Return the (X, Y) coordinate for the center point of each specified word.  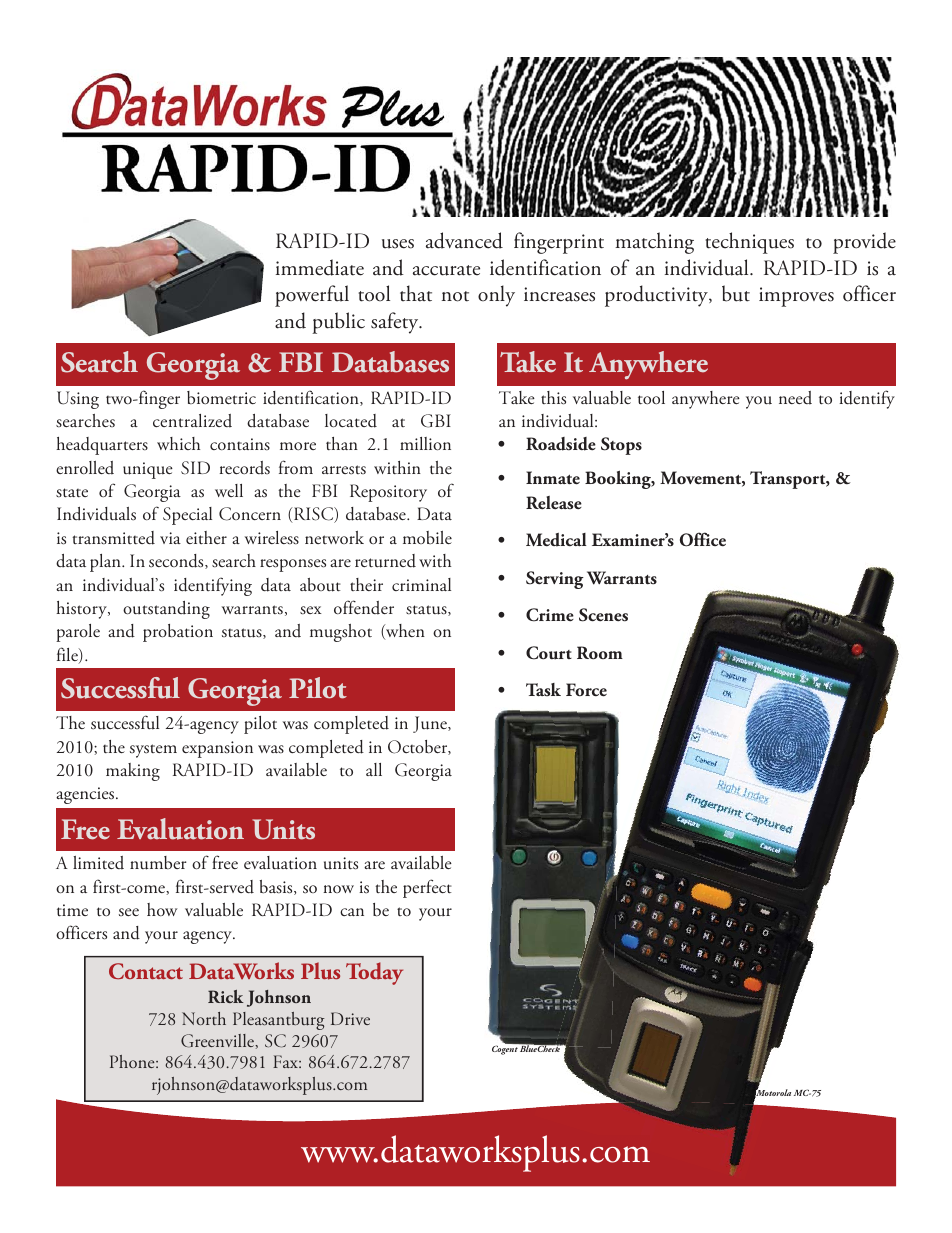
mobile (427, 537)
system (153, 751)
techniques (749, 243)
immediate (320, 267)
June (431, 724)
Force (586, 690)
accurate (446, 270)
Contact (146, 971)
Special (187, 516)
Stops (621, 446)
